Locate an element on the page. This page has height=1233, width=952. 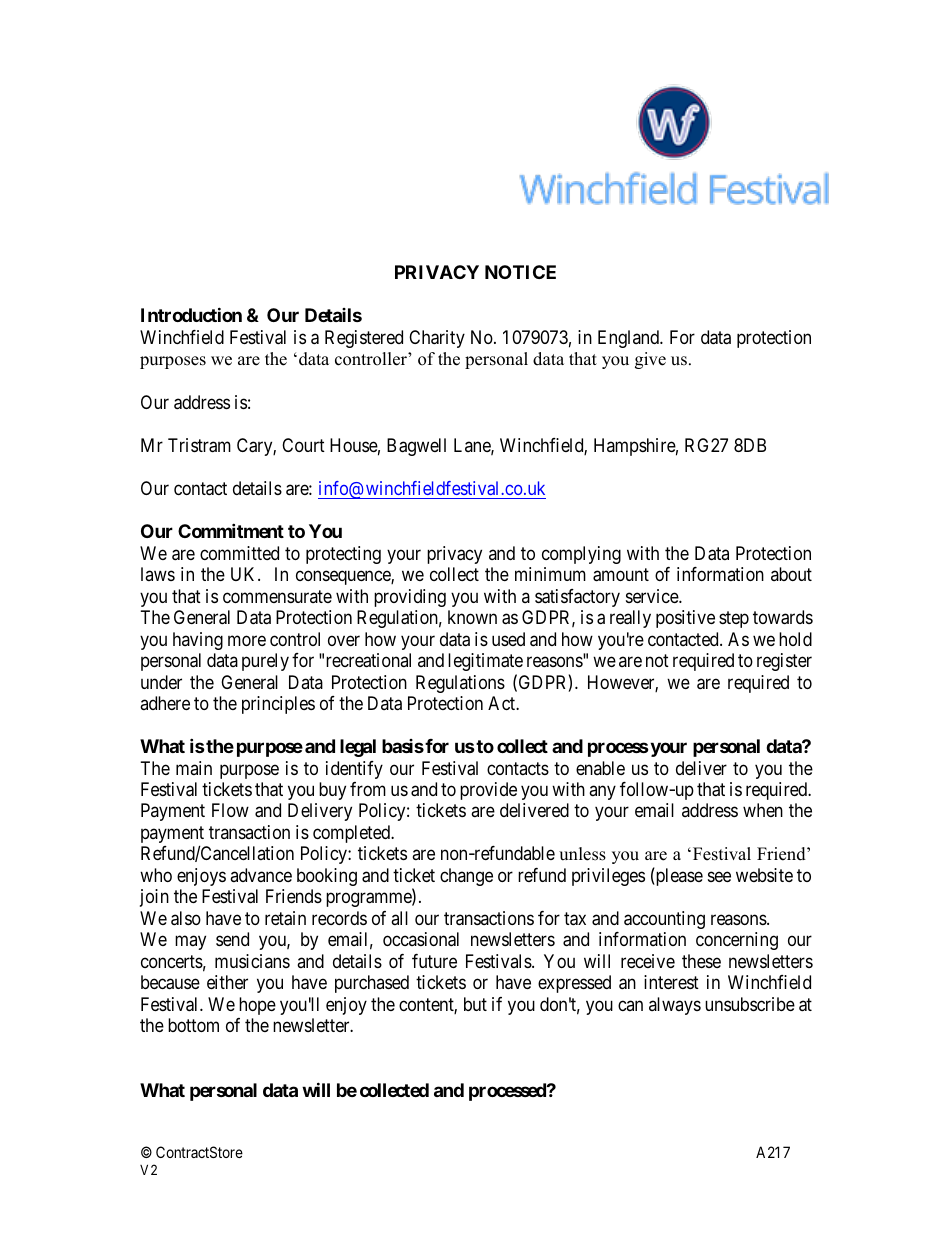
known is located at coordinates (472, 617).
